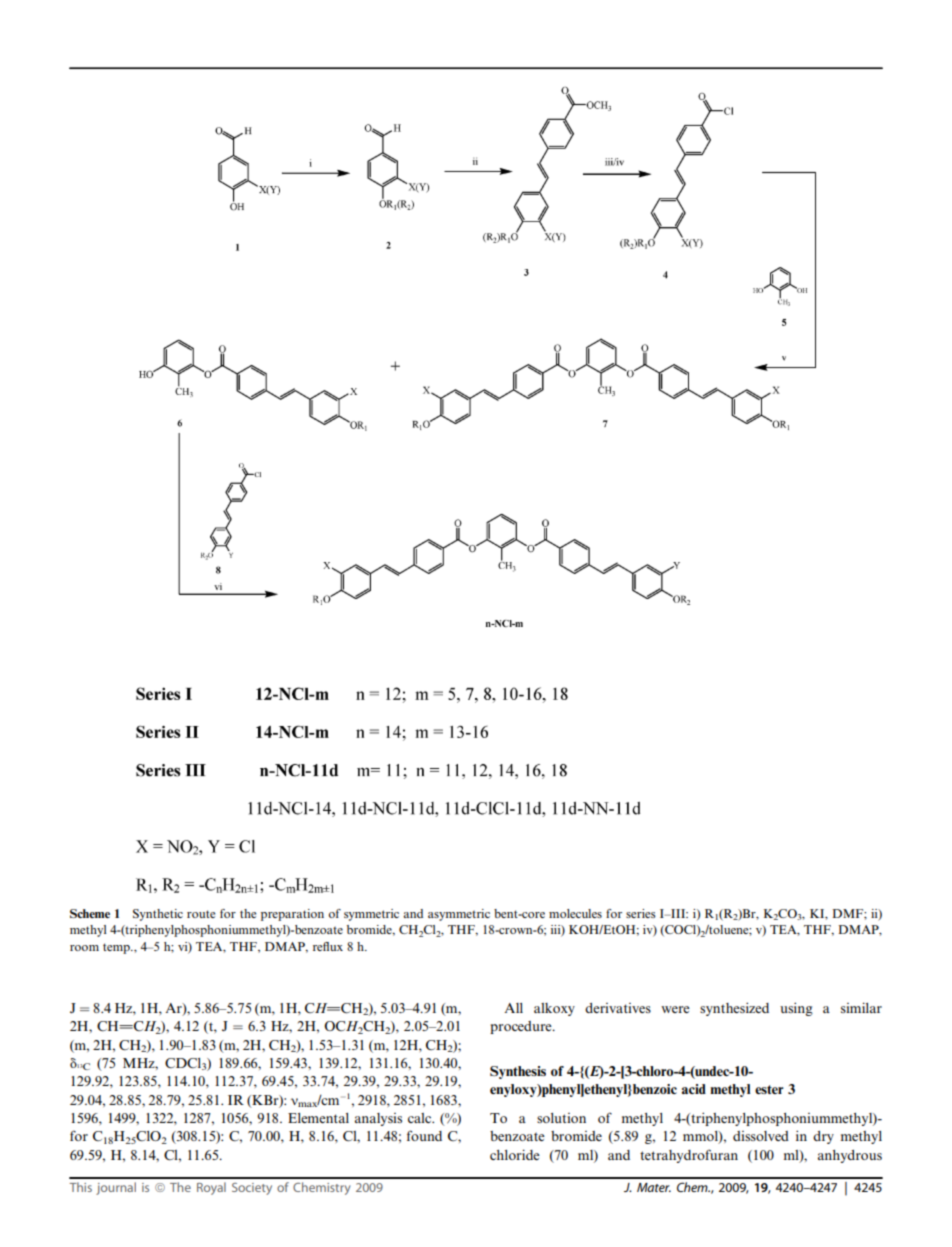  I want to click on Synthetic, so click(158, 915).
